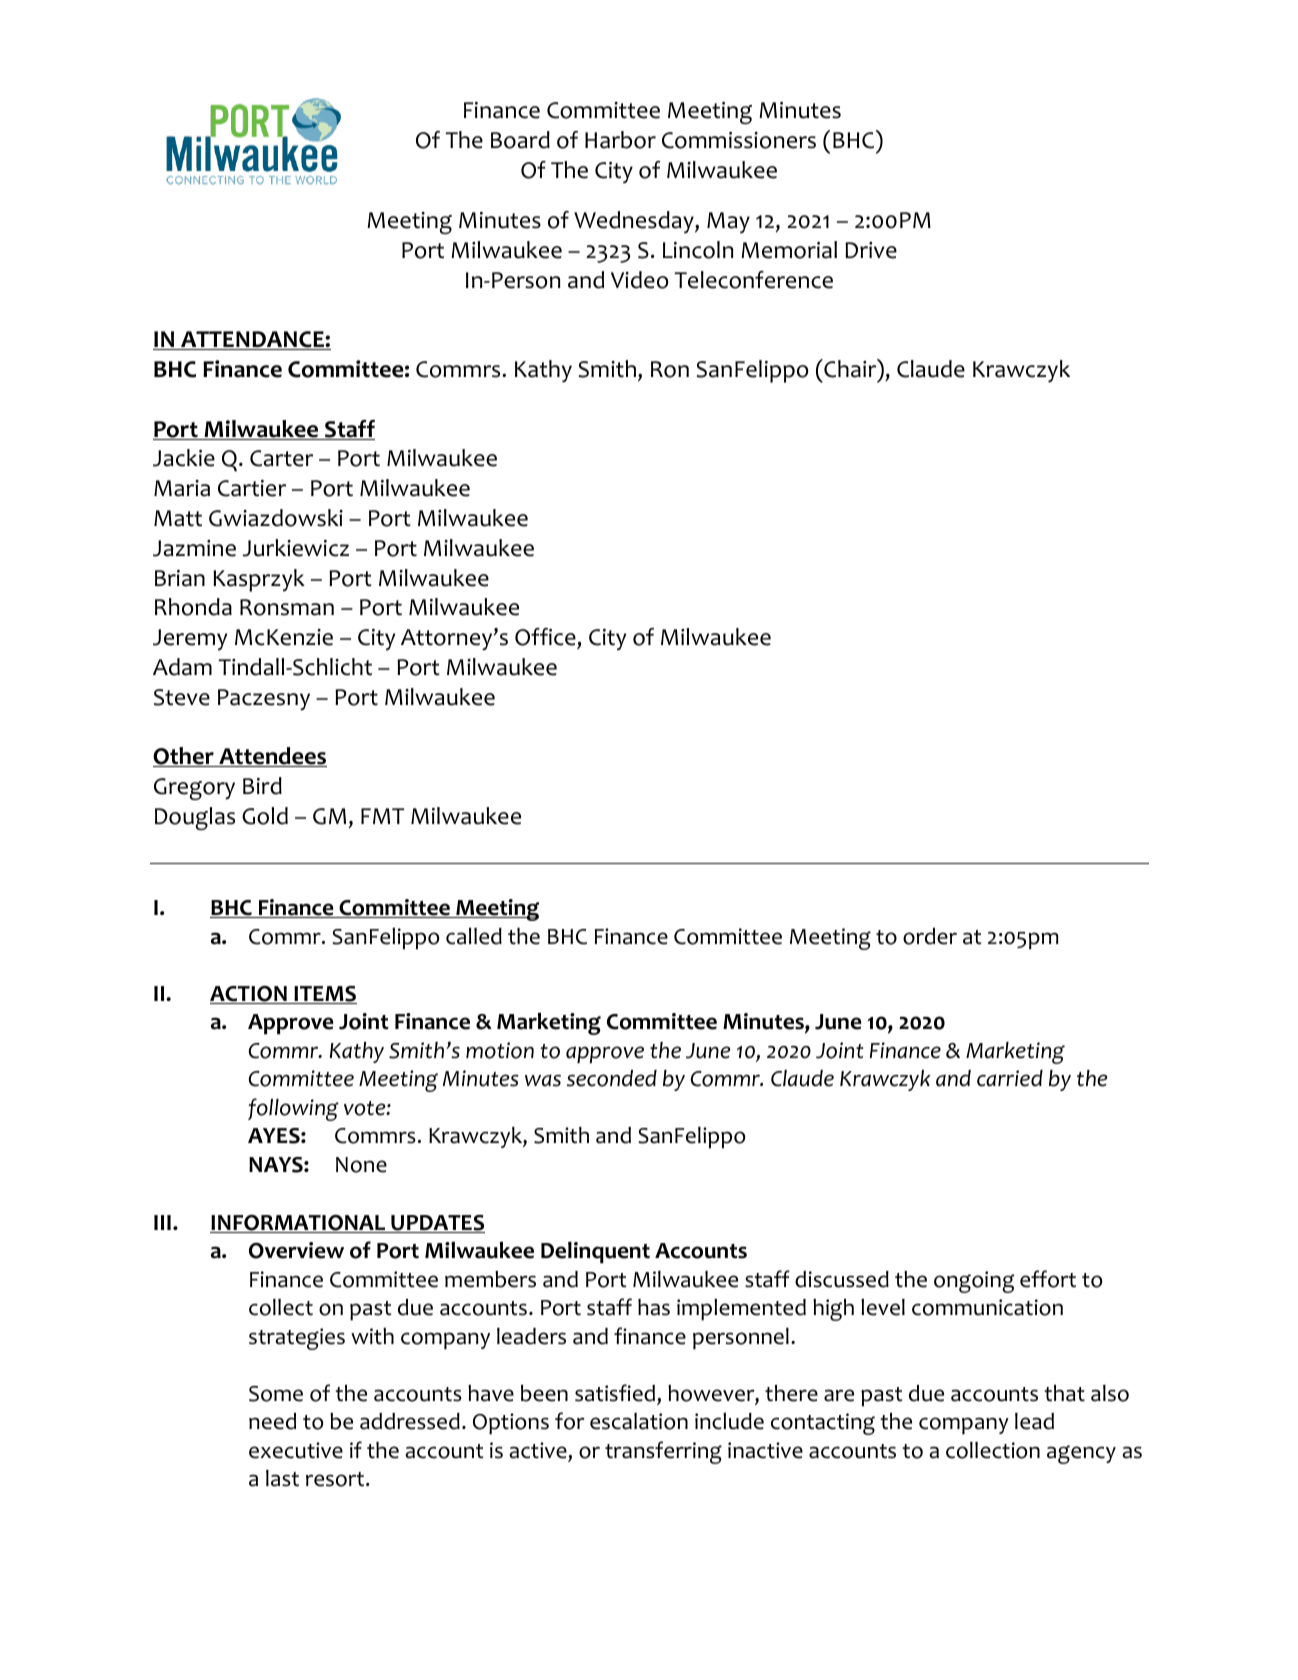 Image resolution: width=1298 pixels, height=1680 pixels. I want to click on executive, so click(296, 1450).
